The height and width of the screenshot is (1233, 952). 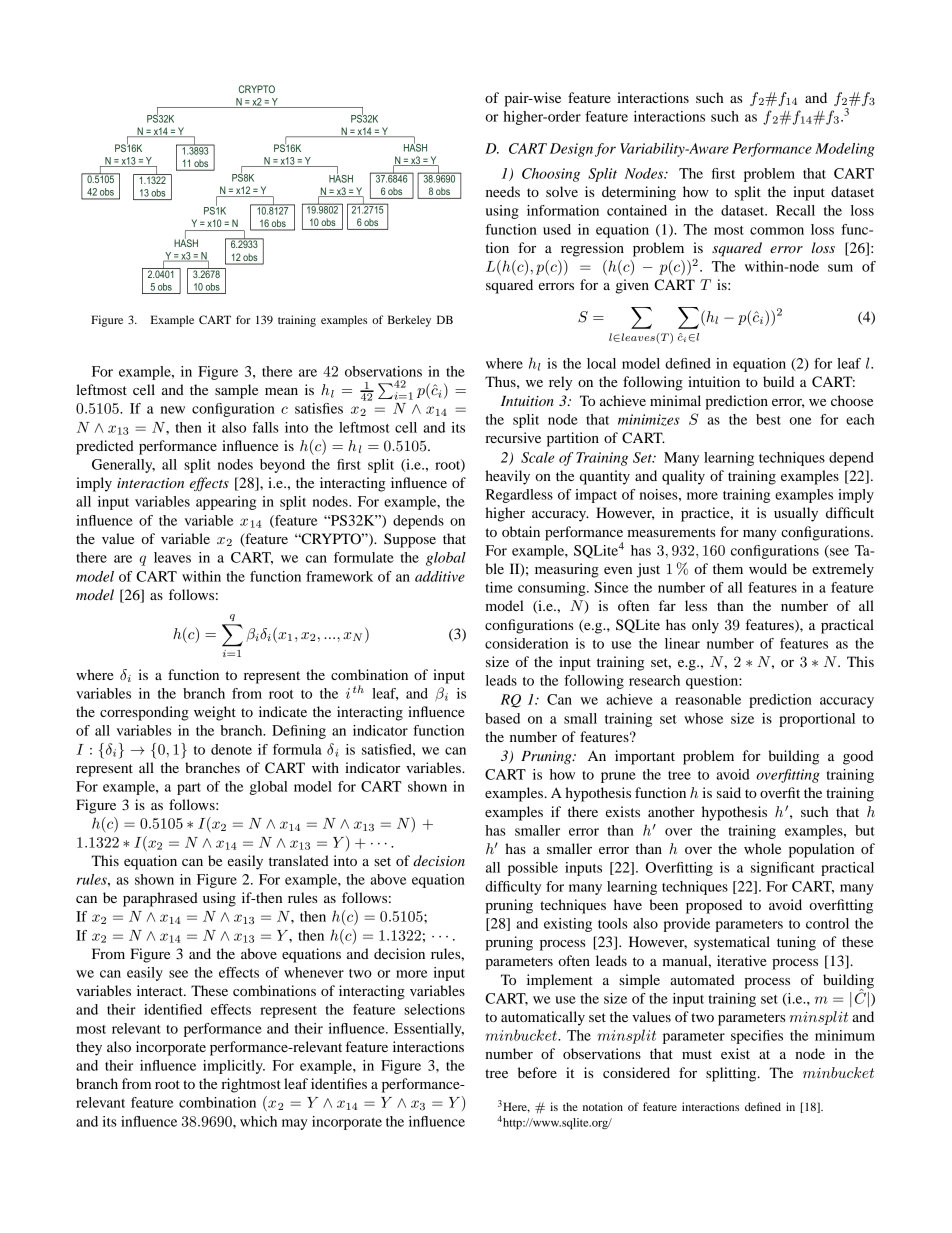 What do you see at coordinates (409, 321) in the screenshot?
I see `Berkeley` at bounding box center [409, 321].
